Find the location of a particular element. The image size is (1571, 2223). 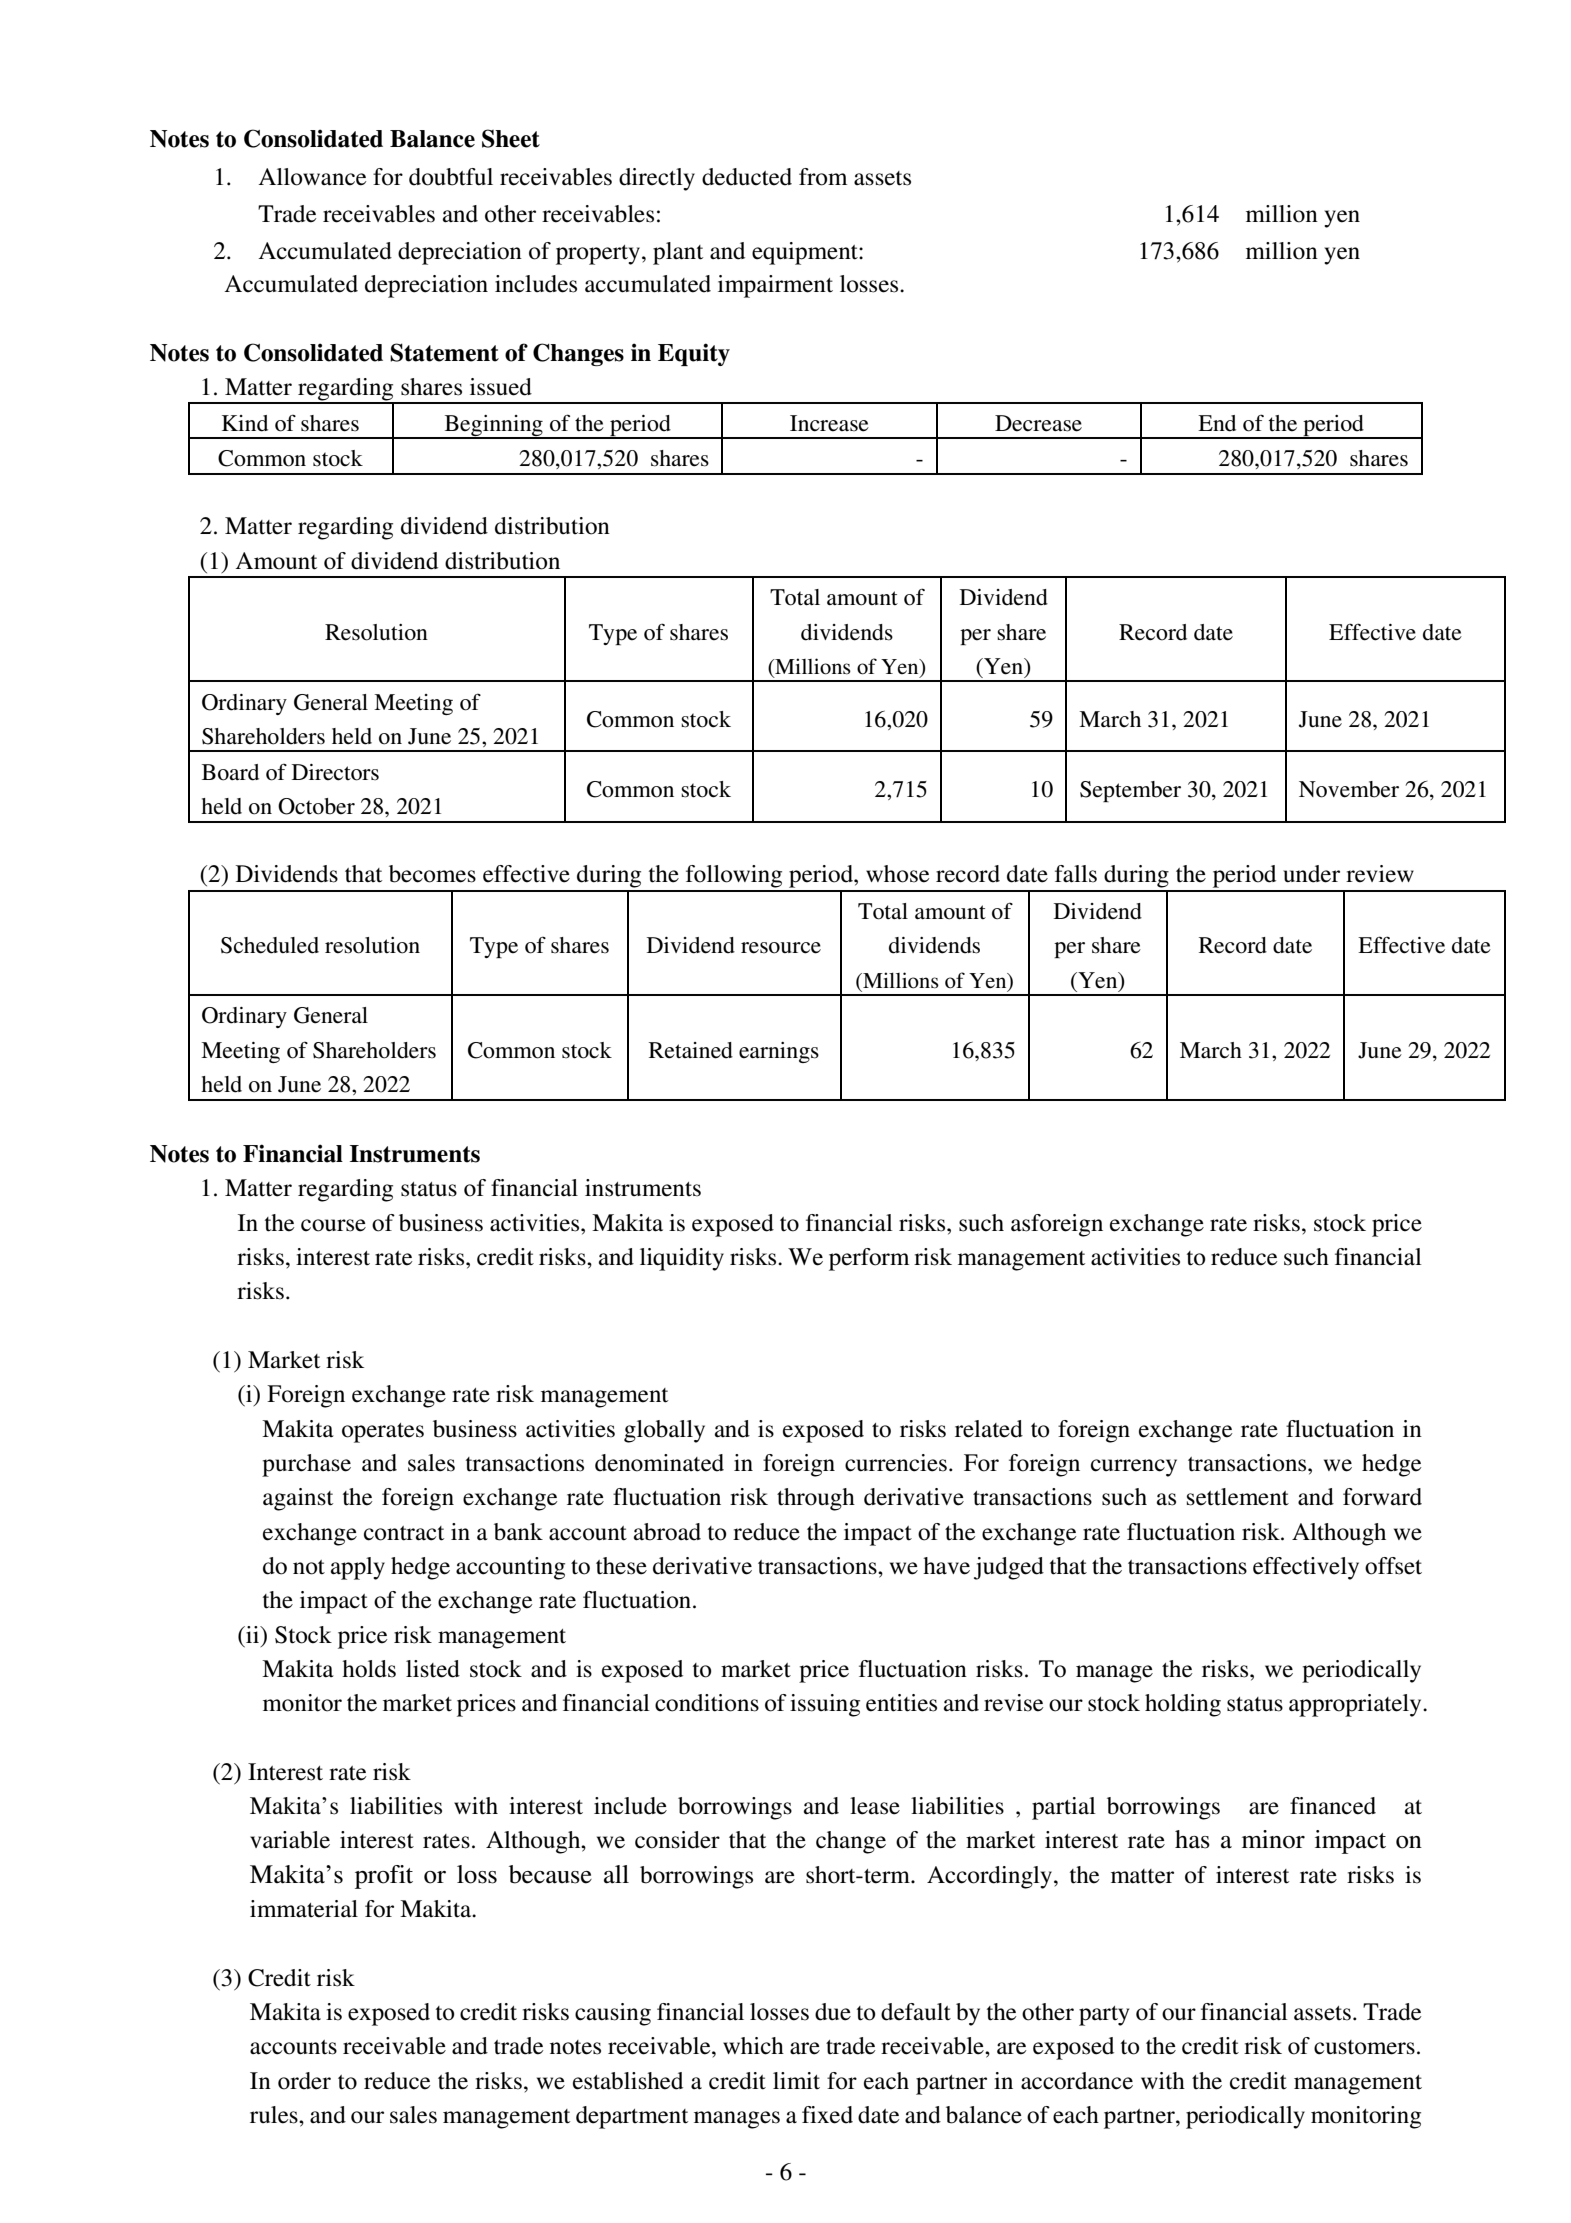

Decrease is located at coordinates (1038, 423).
